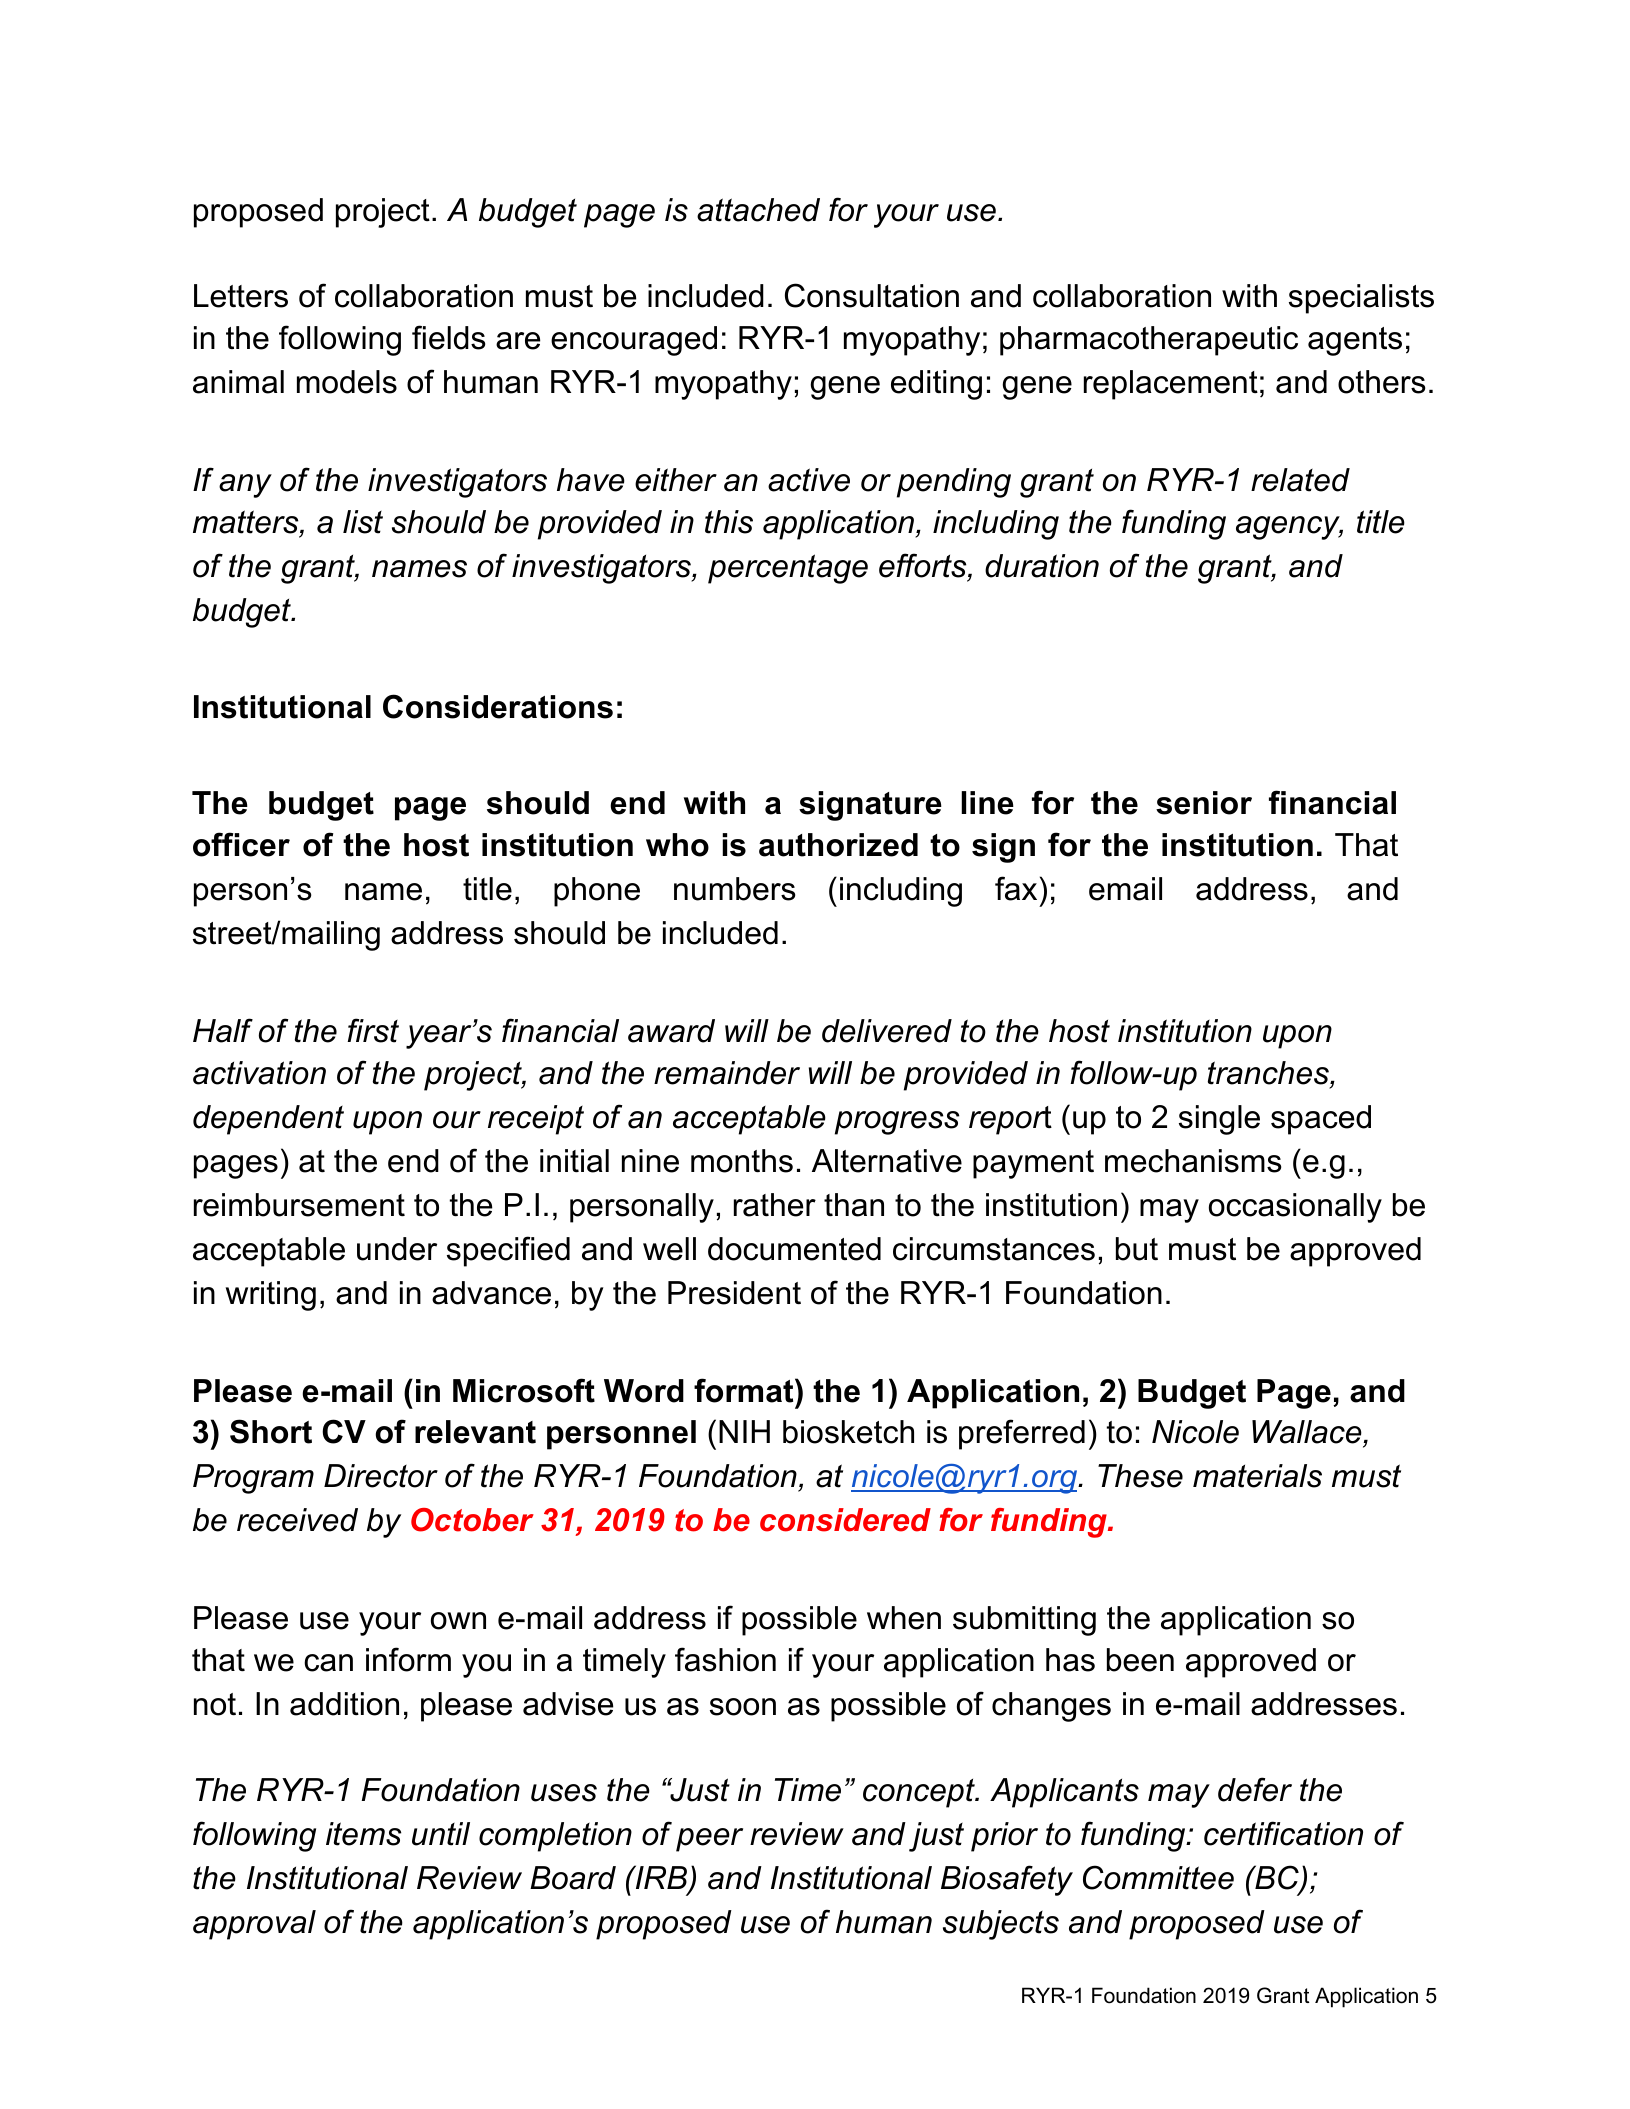  I want to click on senior, so click(1204, 803).
